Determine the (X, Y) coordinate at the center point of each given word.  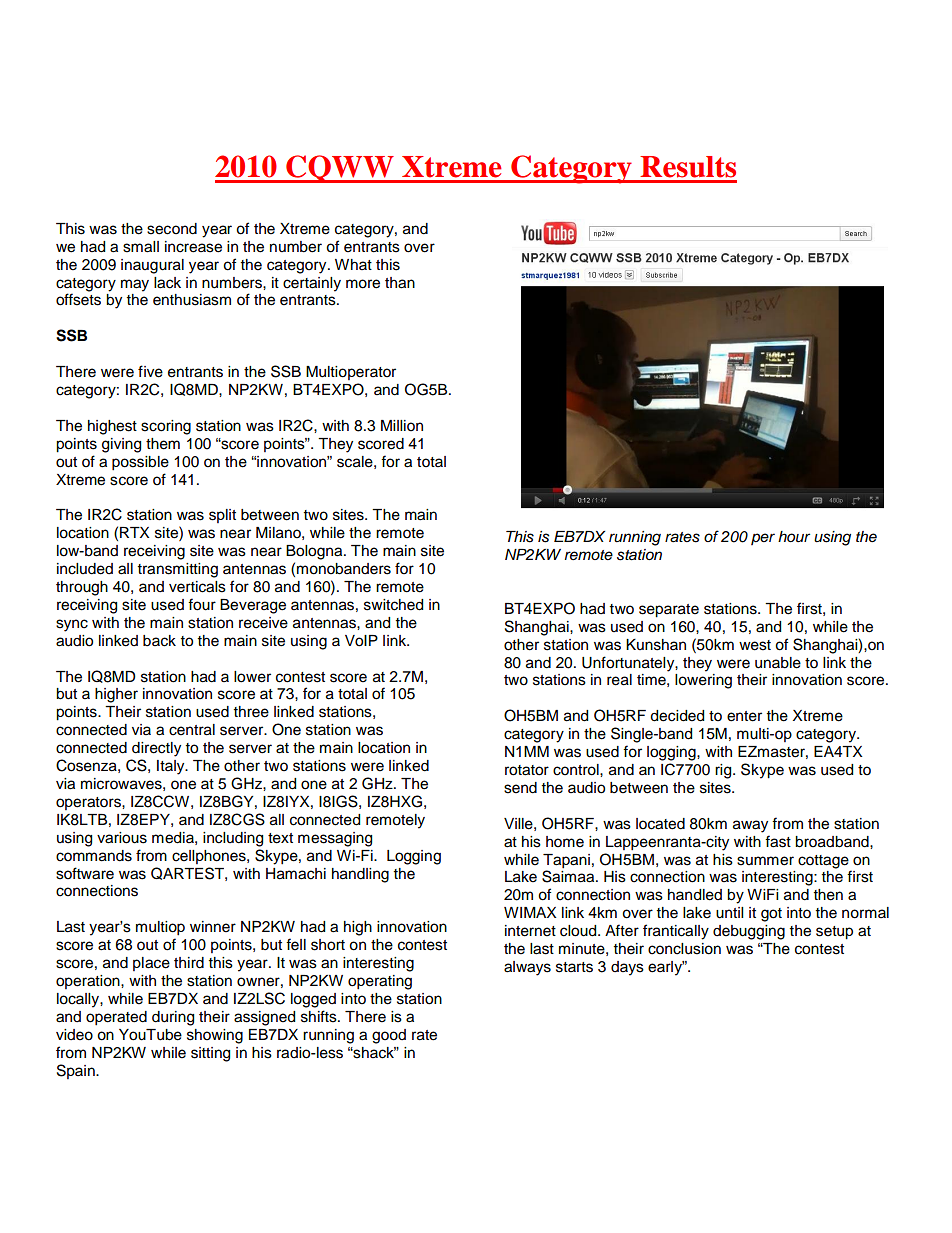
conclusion (684, 949)
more (363, 284)
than (400, 283)
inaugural (152, 266)
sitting (210, 1054)
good (389, 1036)
